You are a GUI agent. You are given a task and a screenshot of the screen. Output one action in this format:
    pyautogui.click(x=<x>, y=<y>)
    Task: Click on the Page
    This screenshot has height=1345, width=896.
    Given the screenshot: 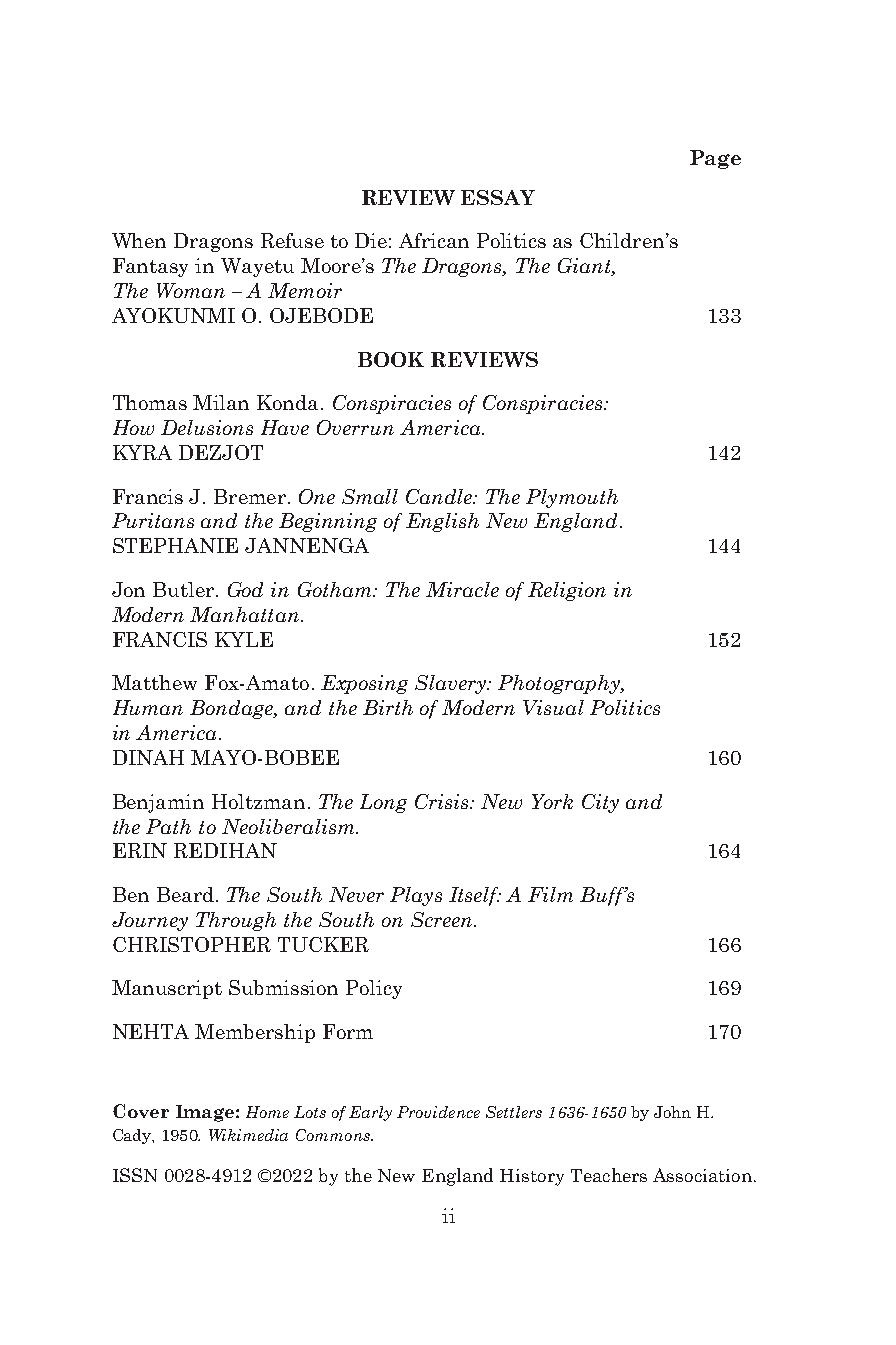 What is the action you would take?
    pyautogui.click(x=715, y=159)
